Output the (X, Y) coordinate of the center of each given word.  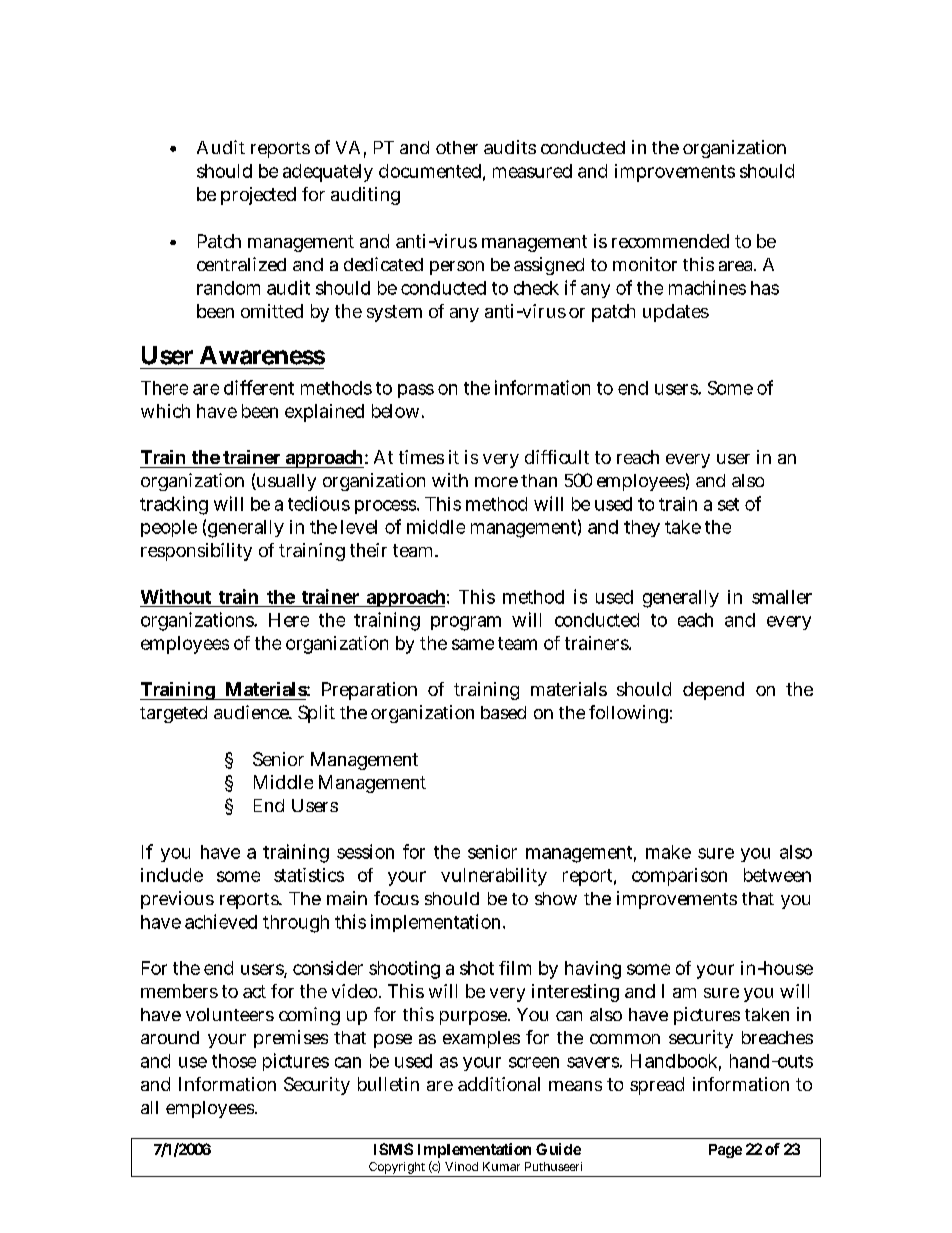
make (668, 852)
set (728, 504)
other (457, 147)
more (496, 482)
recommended (670, 241)
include (172, 875)
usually (285, 482)
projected (258, 196)
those (234, 1061)
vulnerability (494, 877)
